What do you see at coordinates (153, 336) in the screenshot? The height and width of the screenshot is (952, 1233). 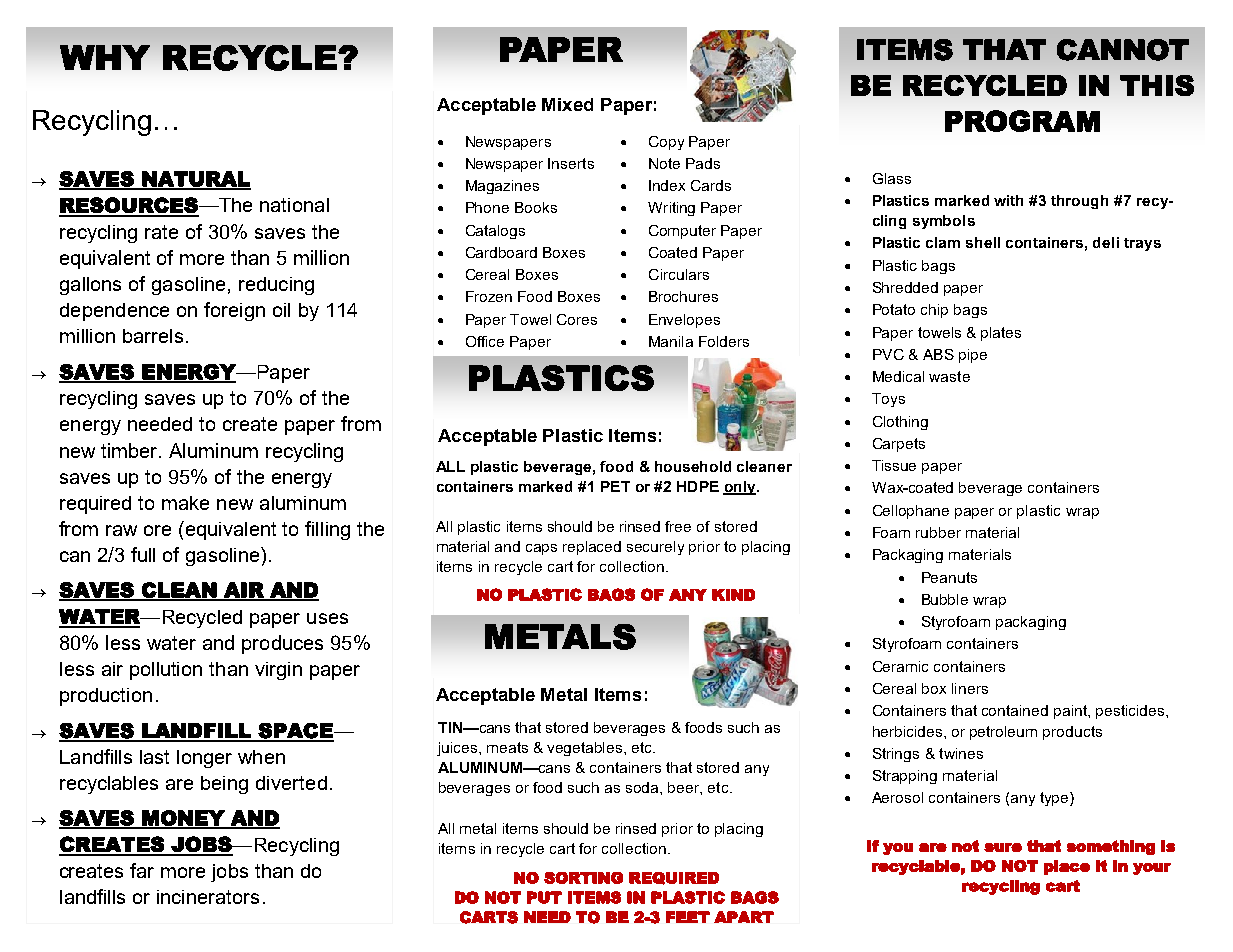 I see `barrels` at bounding box center [153, 336].
